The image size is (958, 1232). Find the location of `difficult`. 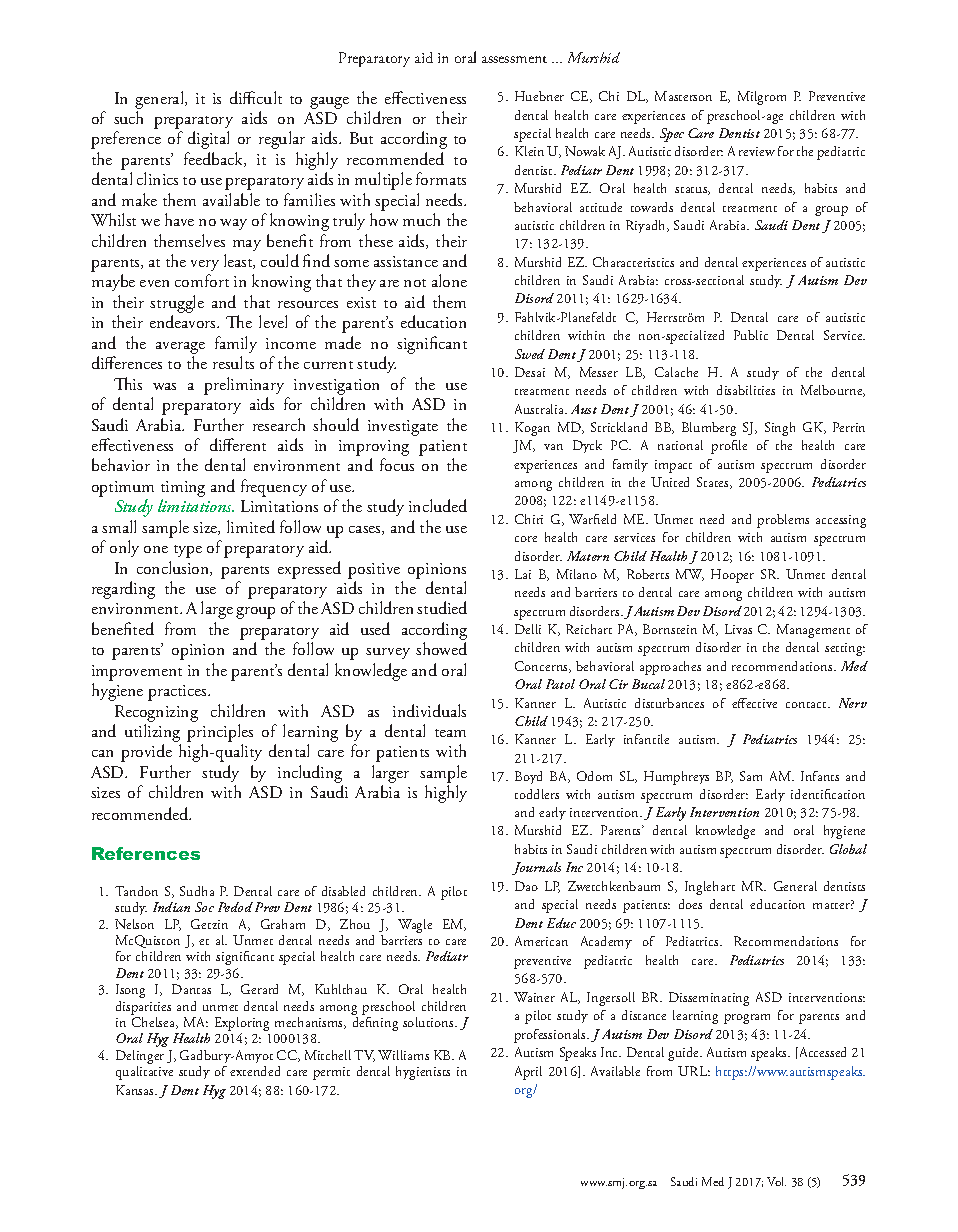

difficult is located at coordinates (256, 97).
